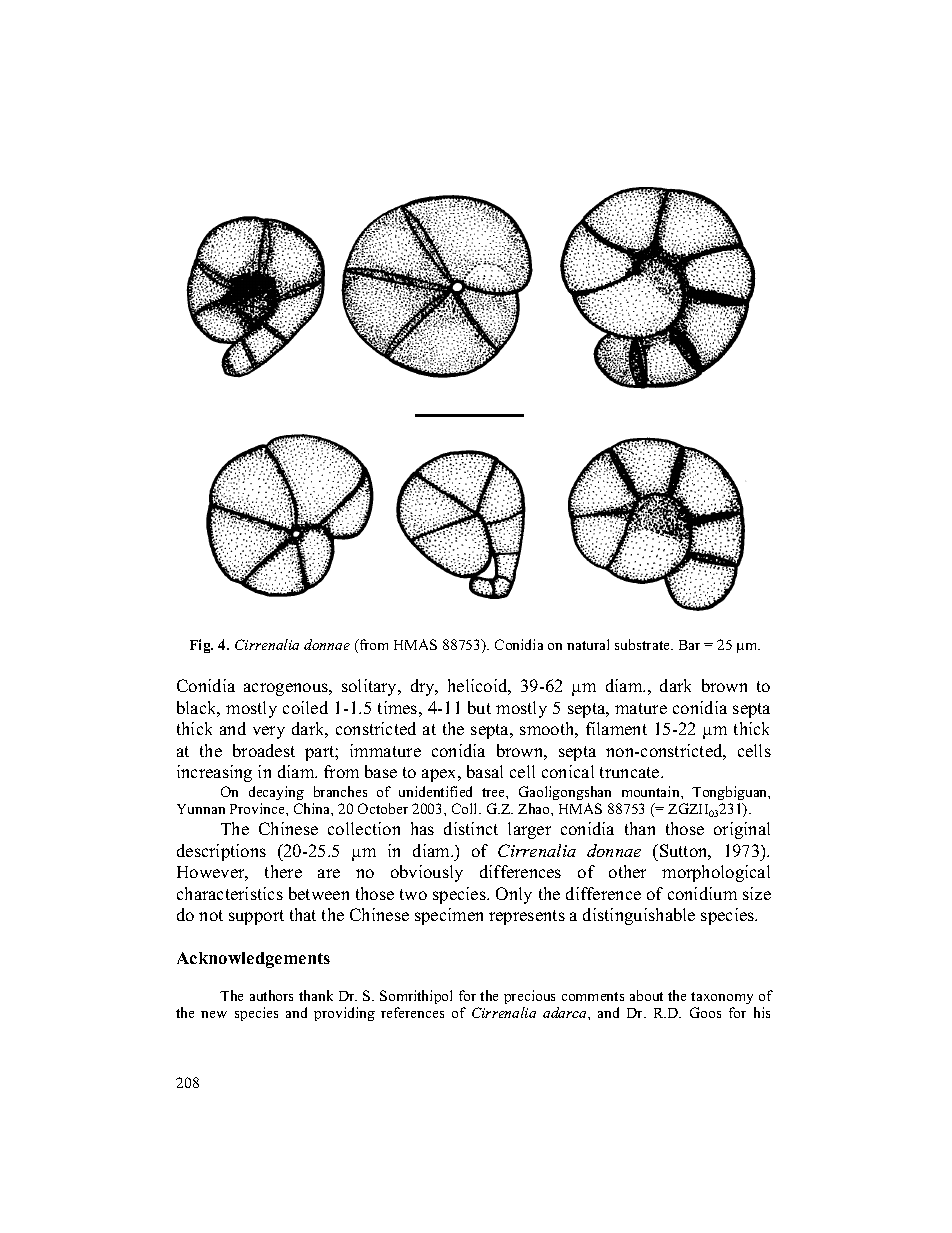  What do you see at coordinates (271, 995) in the screenshot?
I see `authors` at bounding box center [271, 995].
